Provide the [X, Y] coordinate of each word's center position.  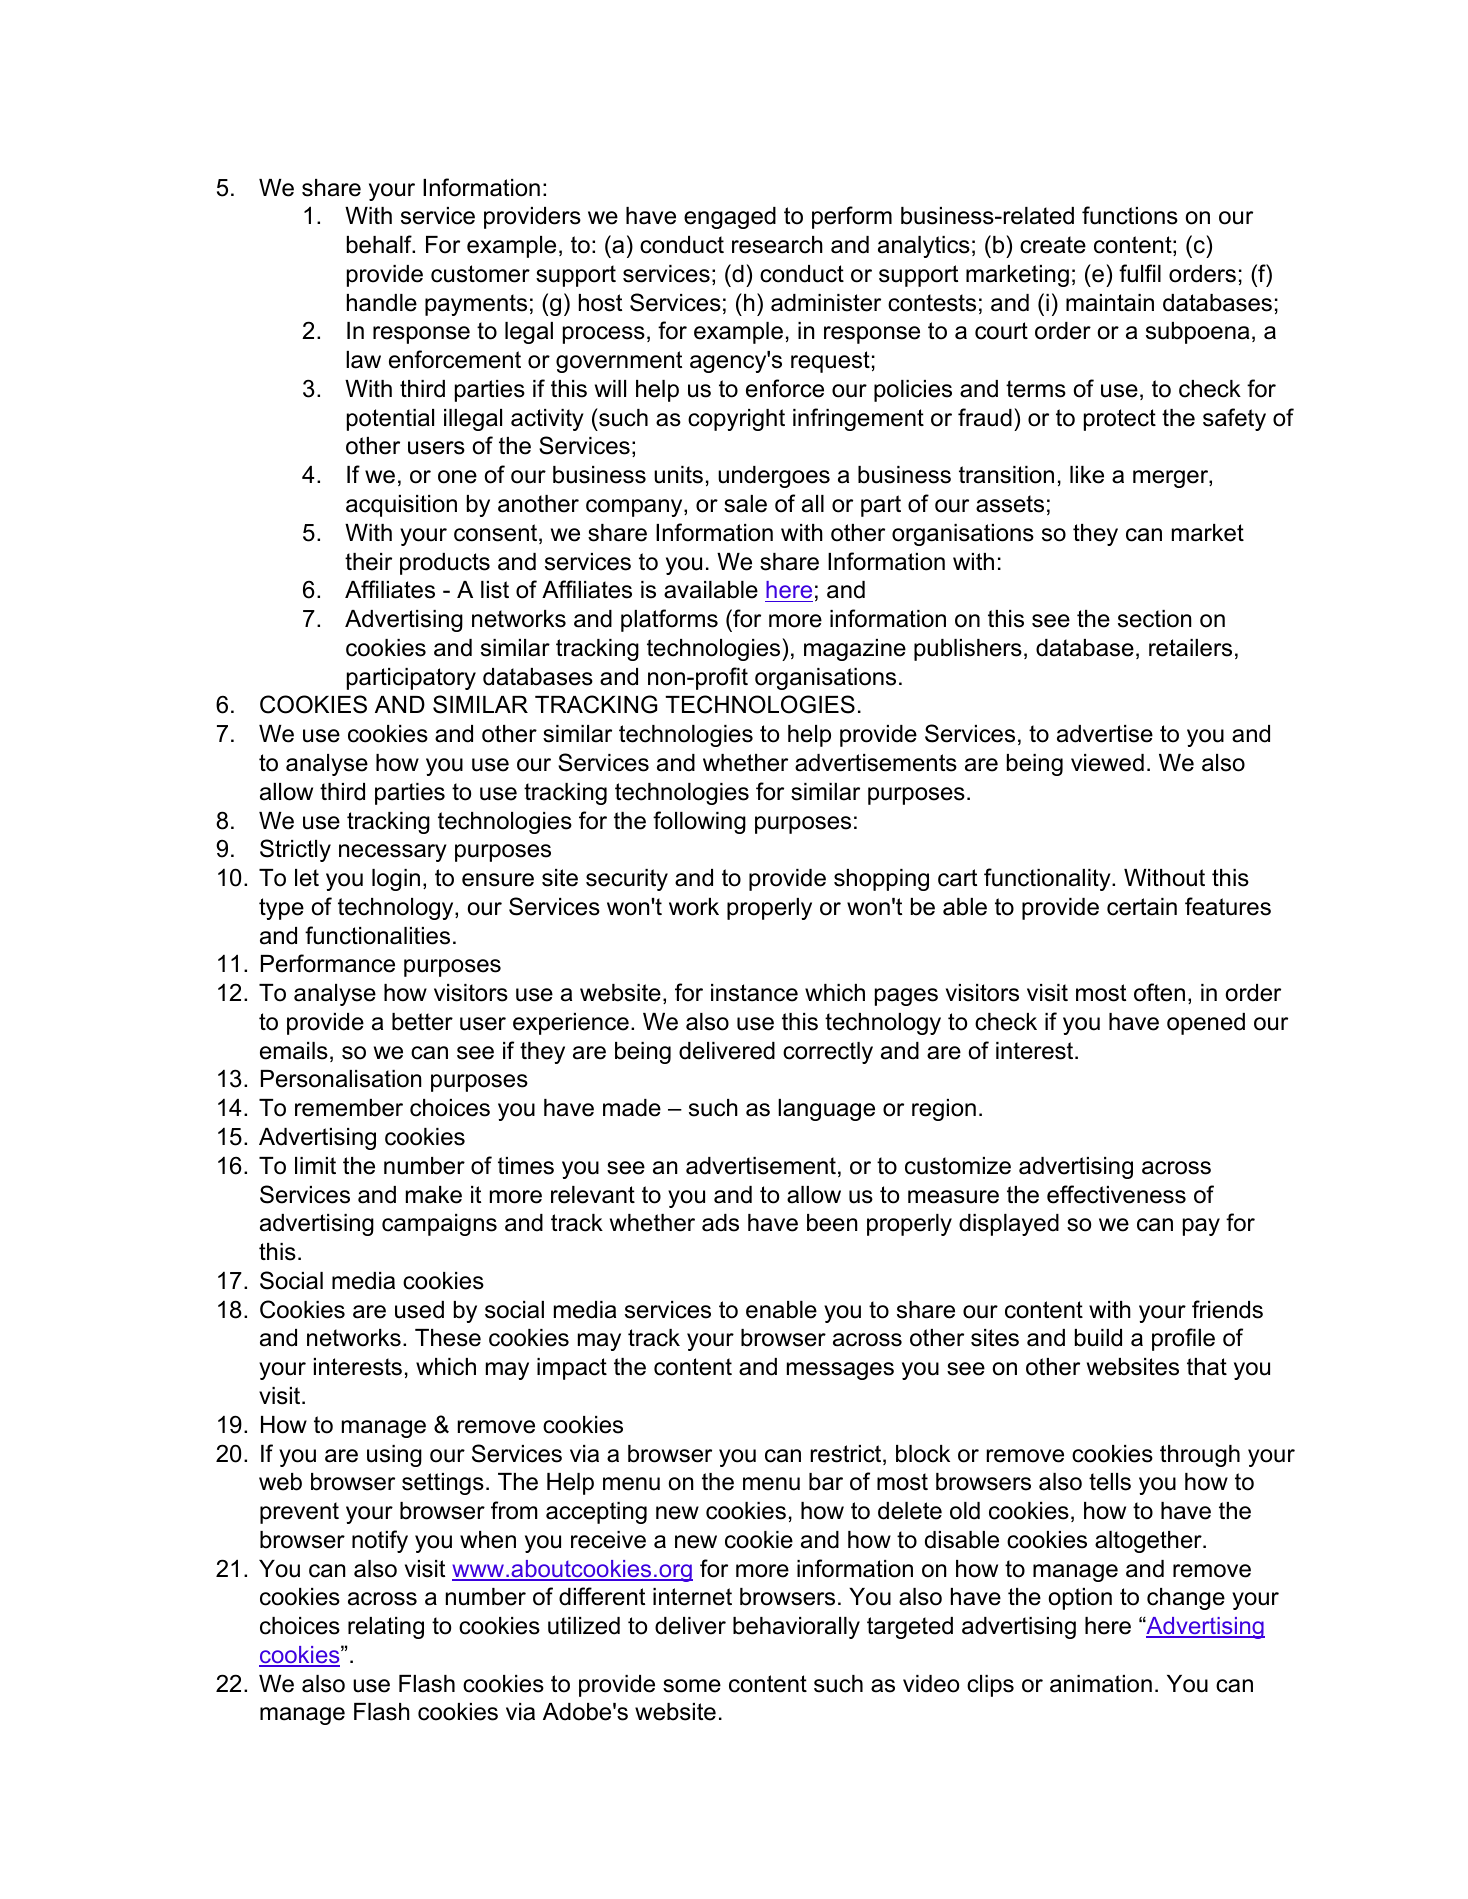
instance [754, 993]
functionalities [377, 935]
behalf [380, 244]
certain [1142, 907]
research [777, 245]
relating [386, 1628]
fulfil [1140, 273]
